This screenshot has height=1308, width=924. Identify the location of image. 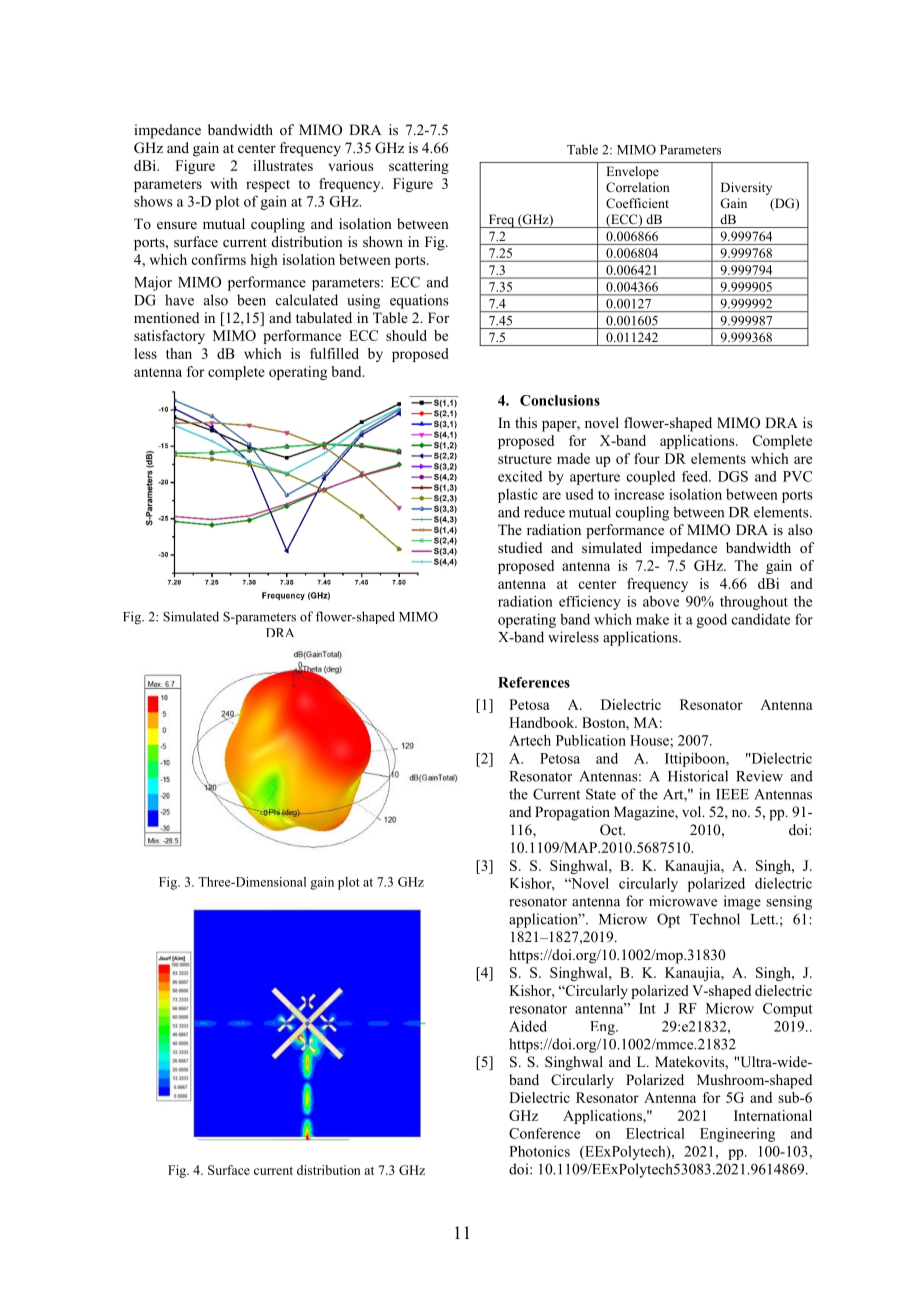
(742, 902).
